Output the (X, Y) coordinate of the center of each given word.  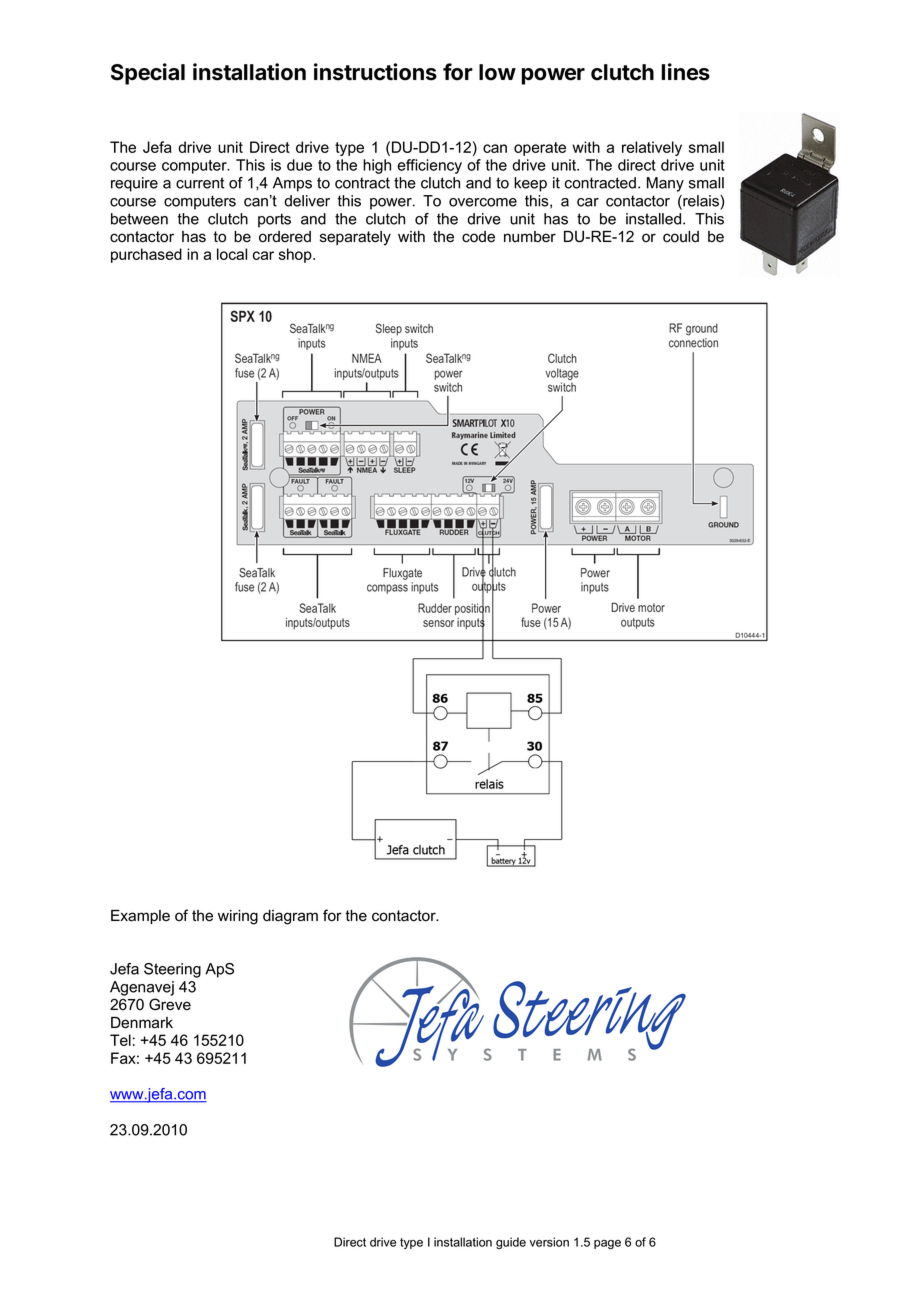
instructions (375, 72)
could (681, 237)
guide (511, 1243)
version (549, 1242)
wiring (238, 917)
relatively (652, 148)
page (607, 1244)
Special (148, 74)
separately (355, 238)
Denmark (142, 1023)
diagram (290, 917)
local (232, 254)
